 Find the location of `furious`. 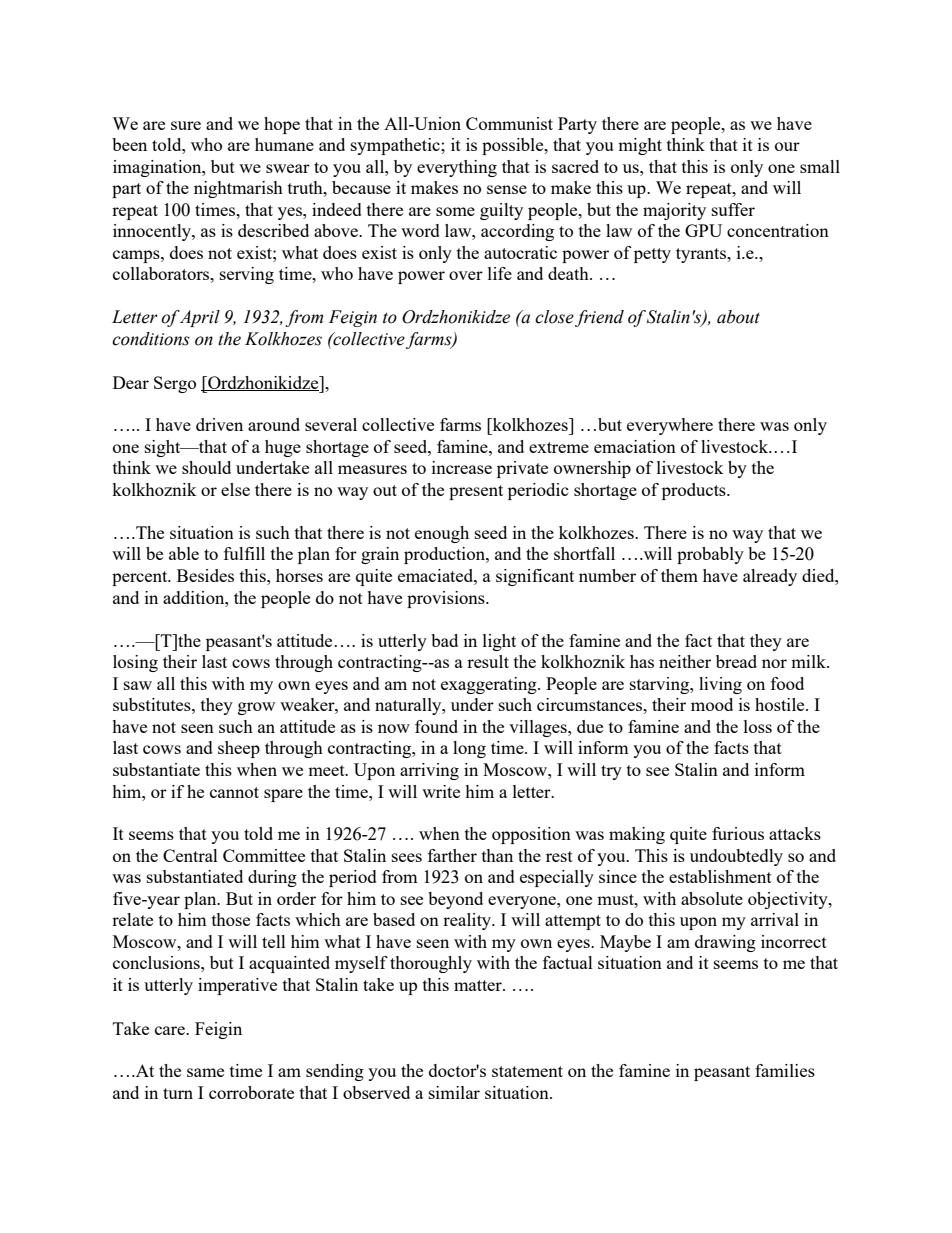

furious is located at coordinates (738, 833).
